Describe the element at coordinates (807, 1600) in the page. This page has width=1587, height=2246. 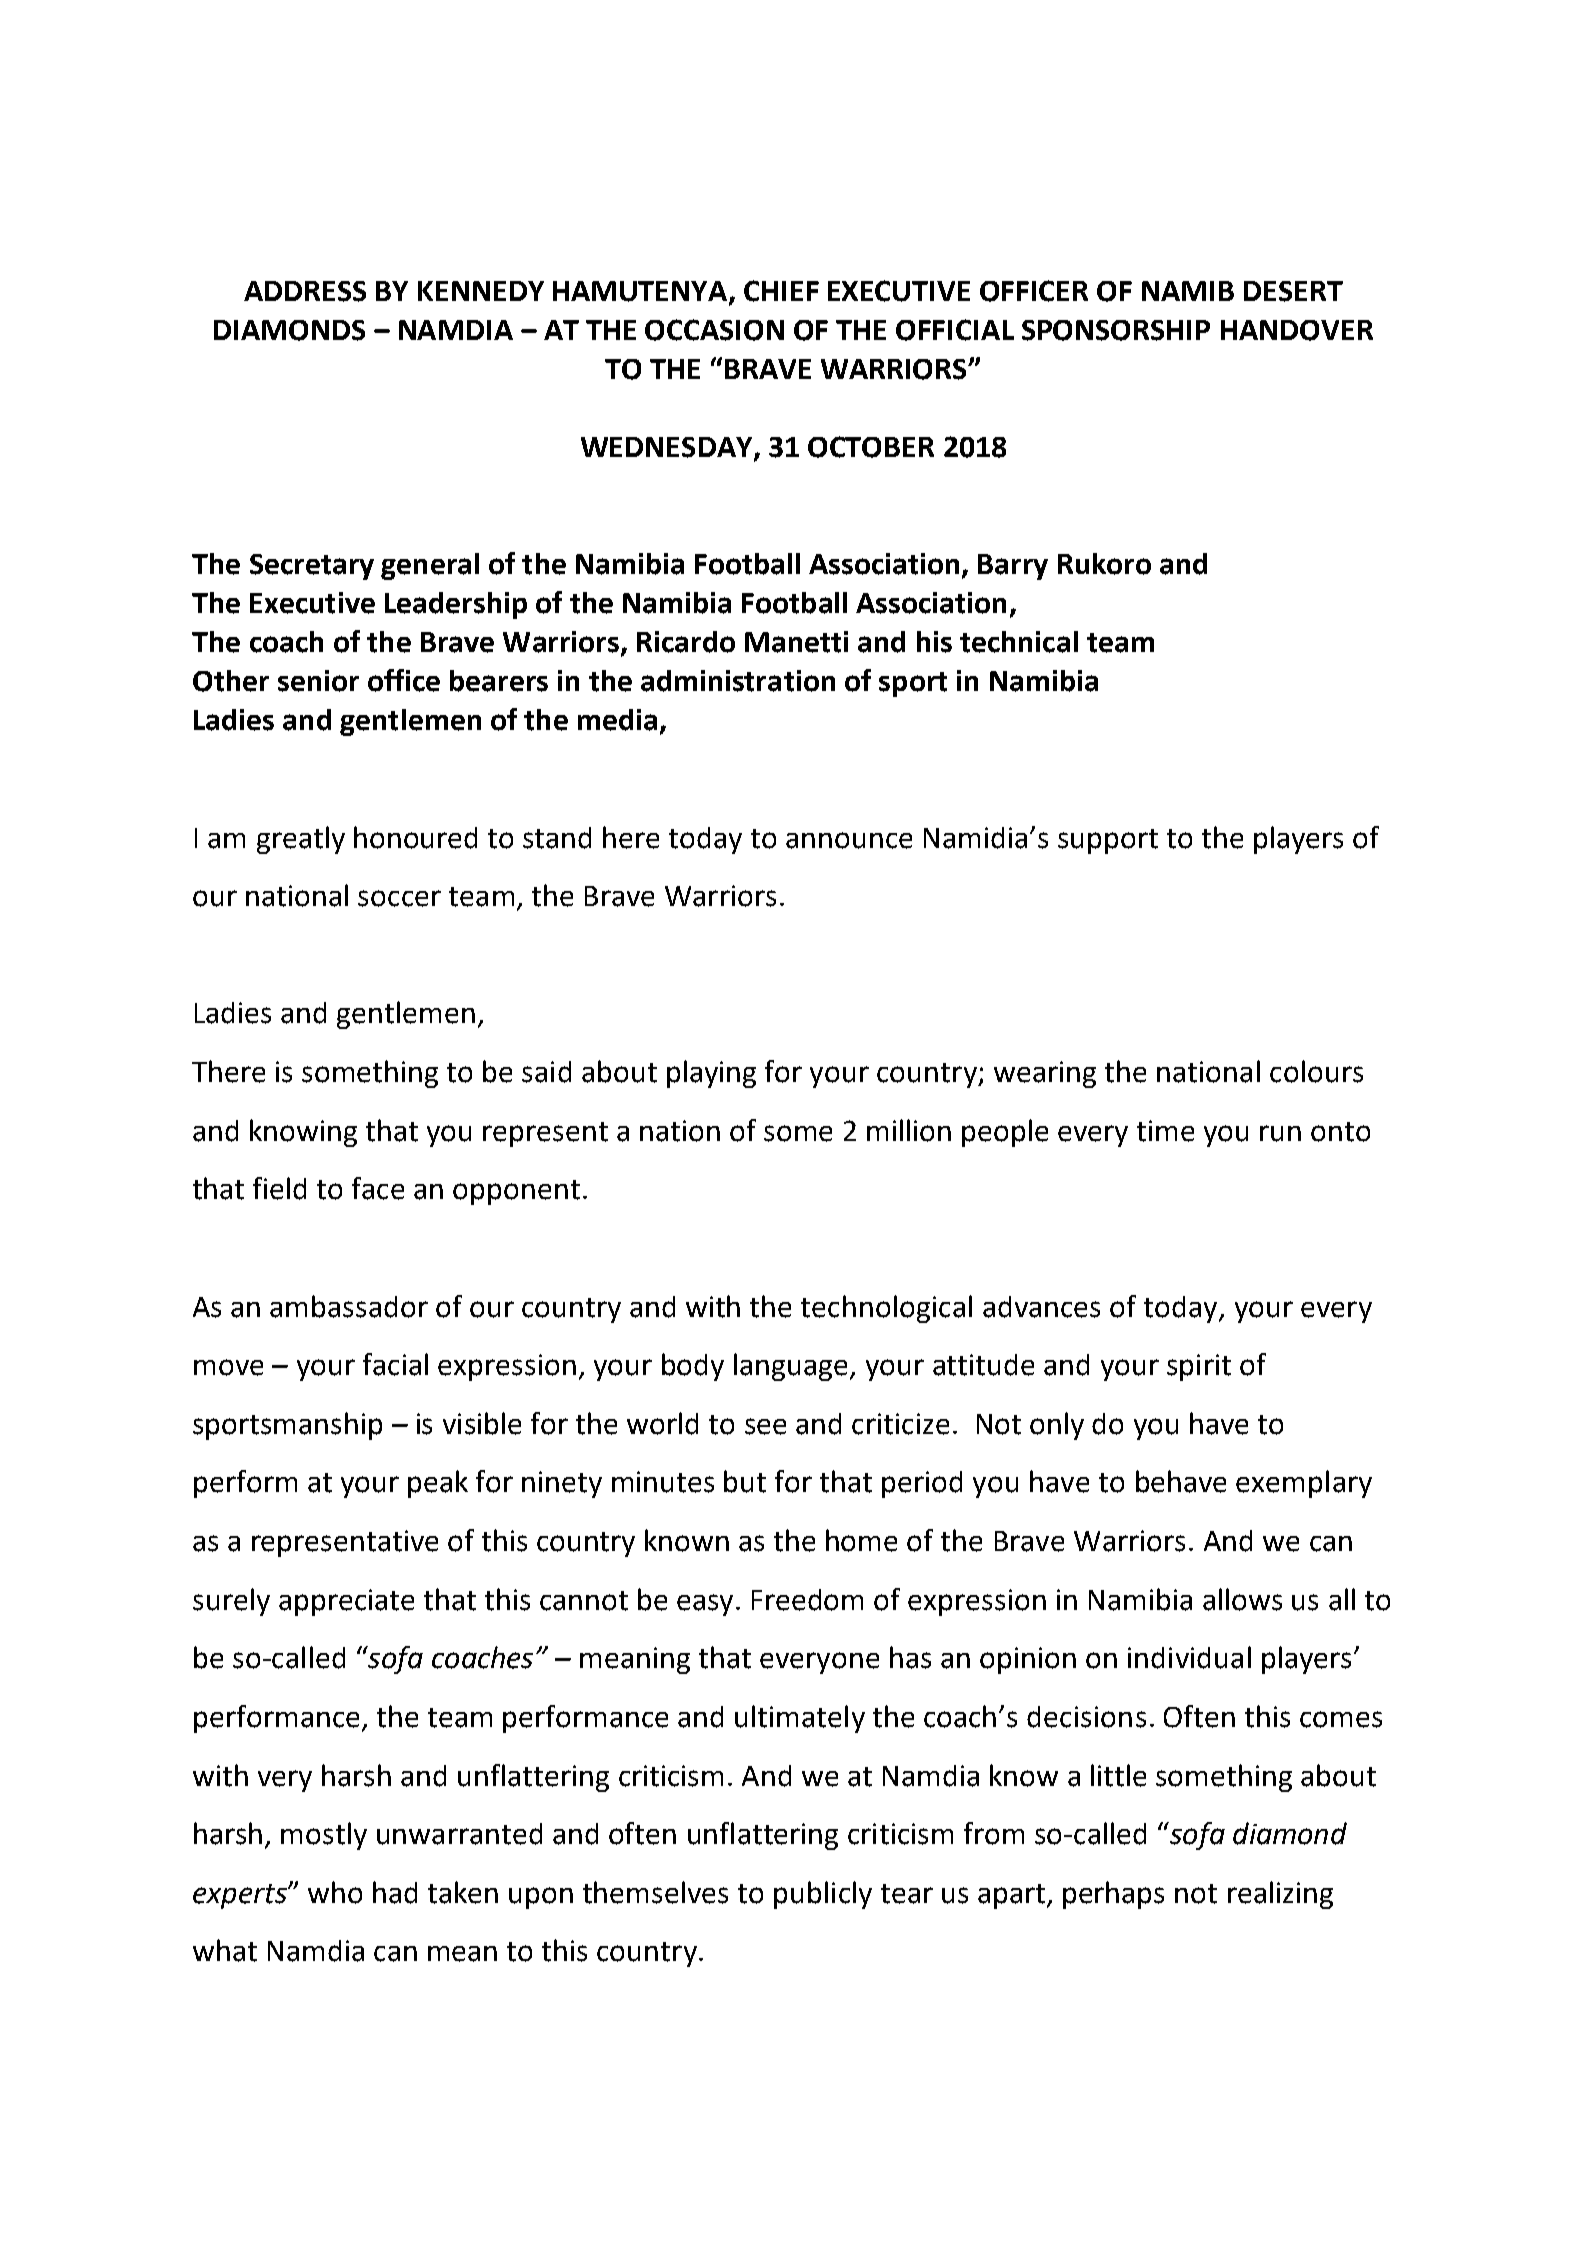
I see `Freedom` at that location.
